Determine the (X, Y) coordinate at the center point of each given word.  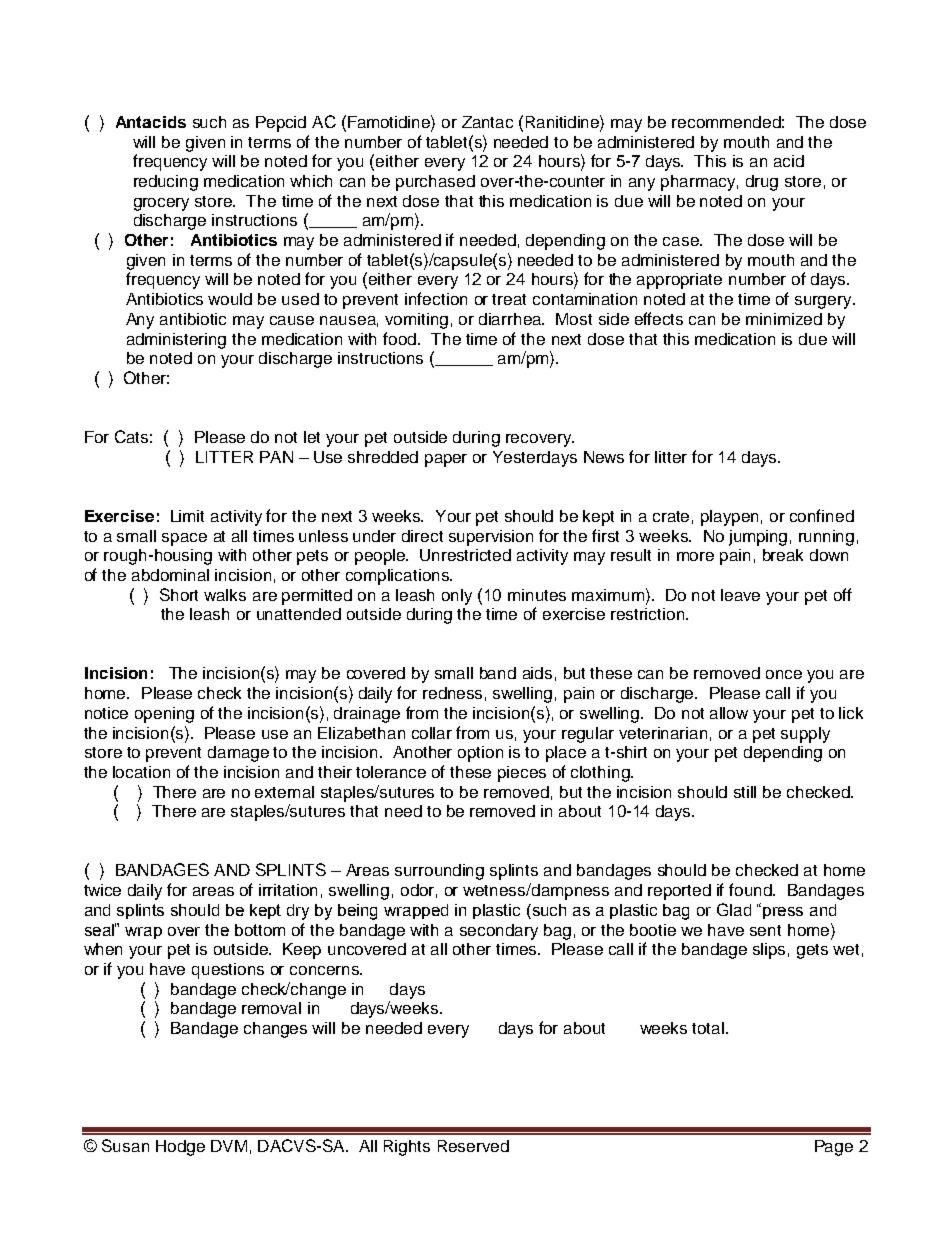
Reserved (473, 1146)
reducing (166, 183)
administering (176, 341)
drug (762, 183)
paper (446, 460)
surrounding (439, 872)
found (751, 889)
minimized (784, 319)
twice (102, 890)
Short (179, 594)
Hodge (180, 1148)
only (457, 597)
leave (740, 595)
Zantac (487, 122)
